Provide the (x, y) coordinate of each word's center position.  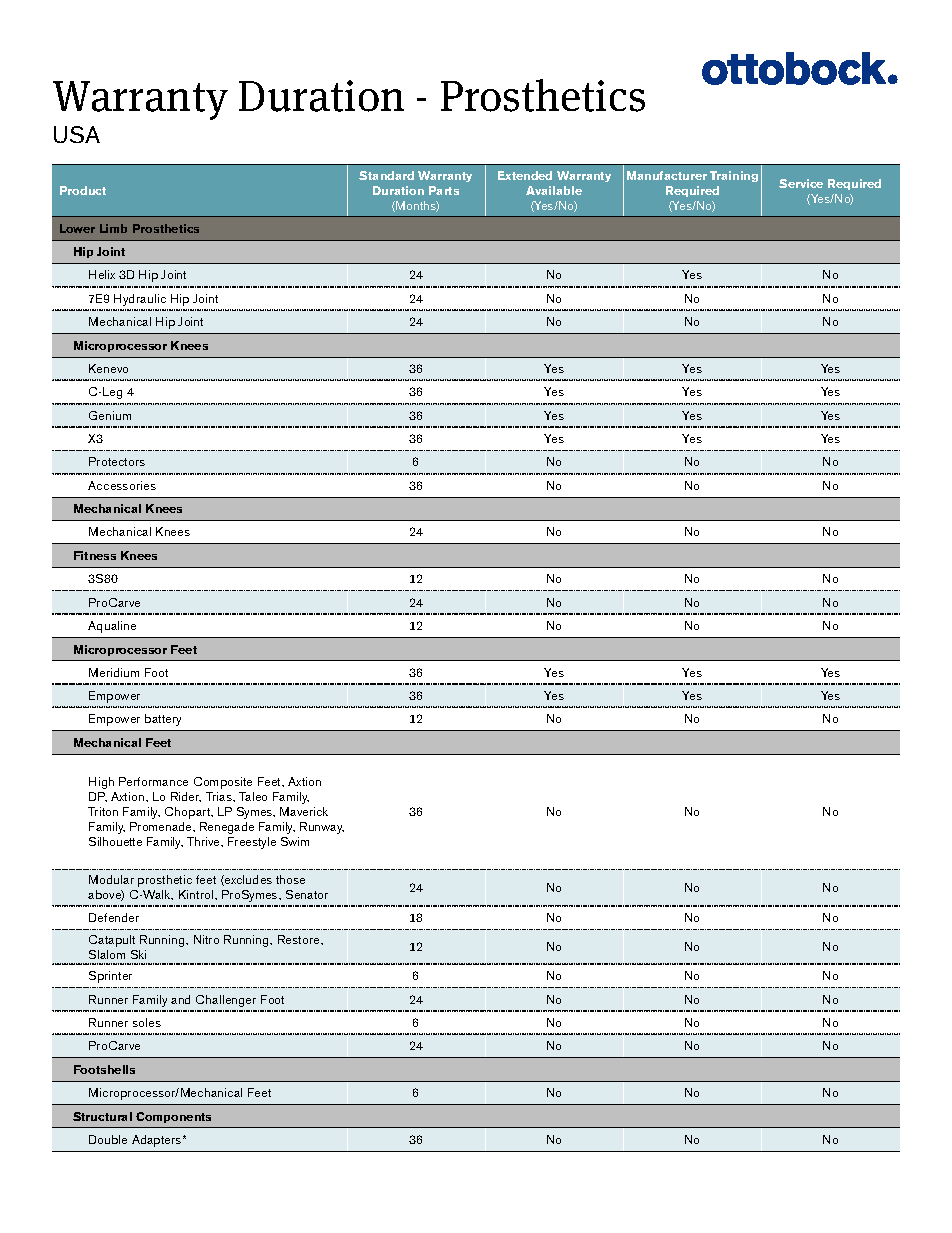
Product (83, 190)
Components (173, 1117)
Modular (111, 879)
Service (801, 183)
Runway (322, 828)
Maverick (304, 811)
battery (163, 720)
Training (734, 176)
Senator (307, 894)
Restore (300, 939)
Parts (444, 190)
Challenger (226, 1001)
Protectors (117, 461)
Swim (295, 841)
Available (554, 190)
